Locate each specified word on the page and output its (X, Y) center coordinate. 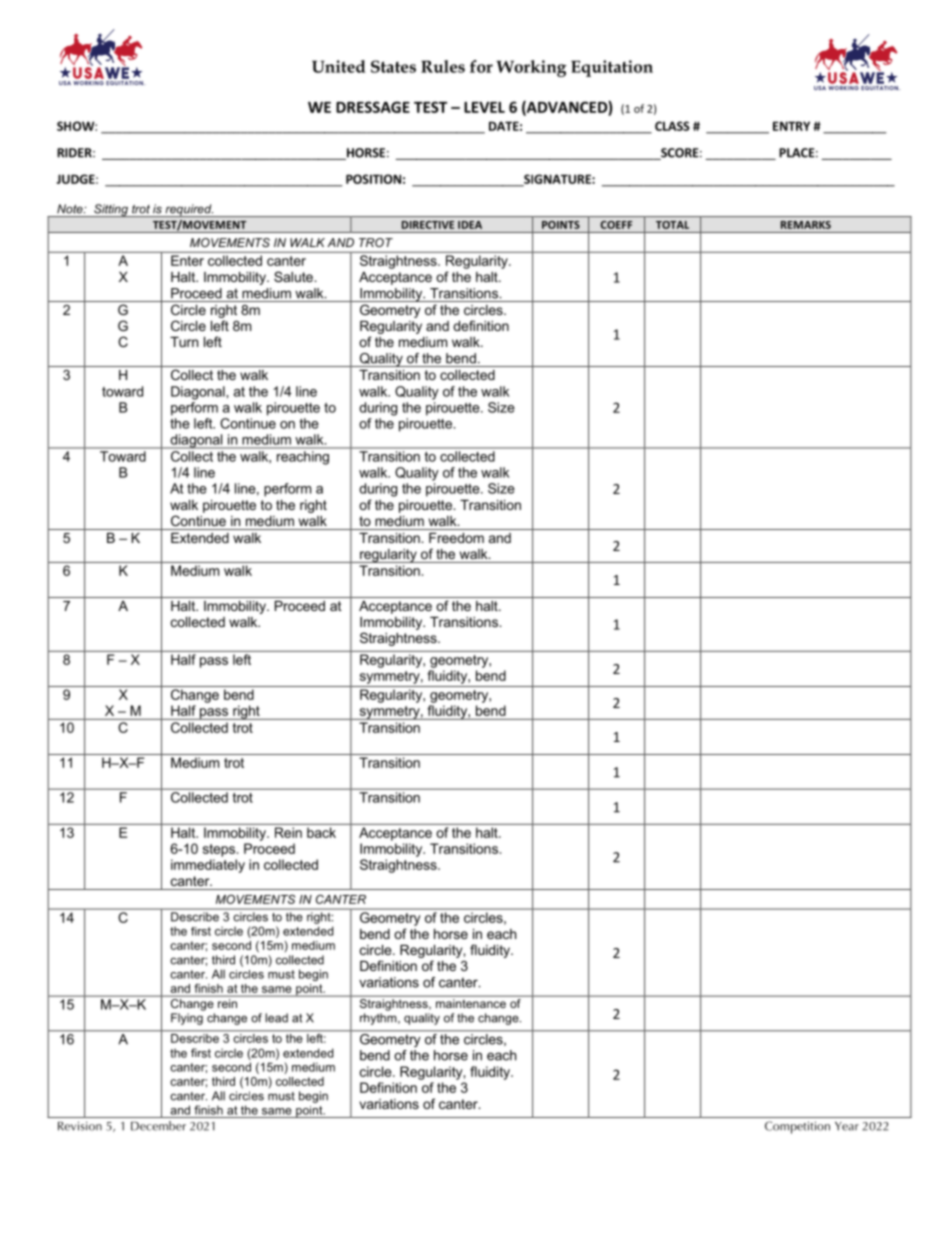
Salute (294, 276)
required (188, 210)
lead (276, 1018)
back (321, 832)
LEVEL (484, 107)
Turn (184, 342)
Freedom (456, 538)
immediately (208, 866)
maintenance (471, 1003)
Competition (797, 1127)
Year (847, 1126)
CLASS (672, 126)
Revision (80, 1126)
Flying (187, 1019)
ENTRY (791, 126)
